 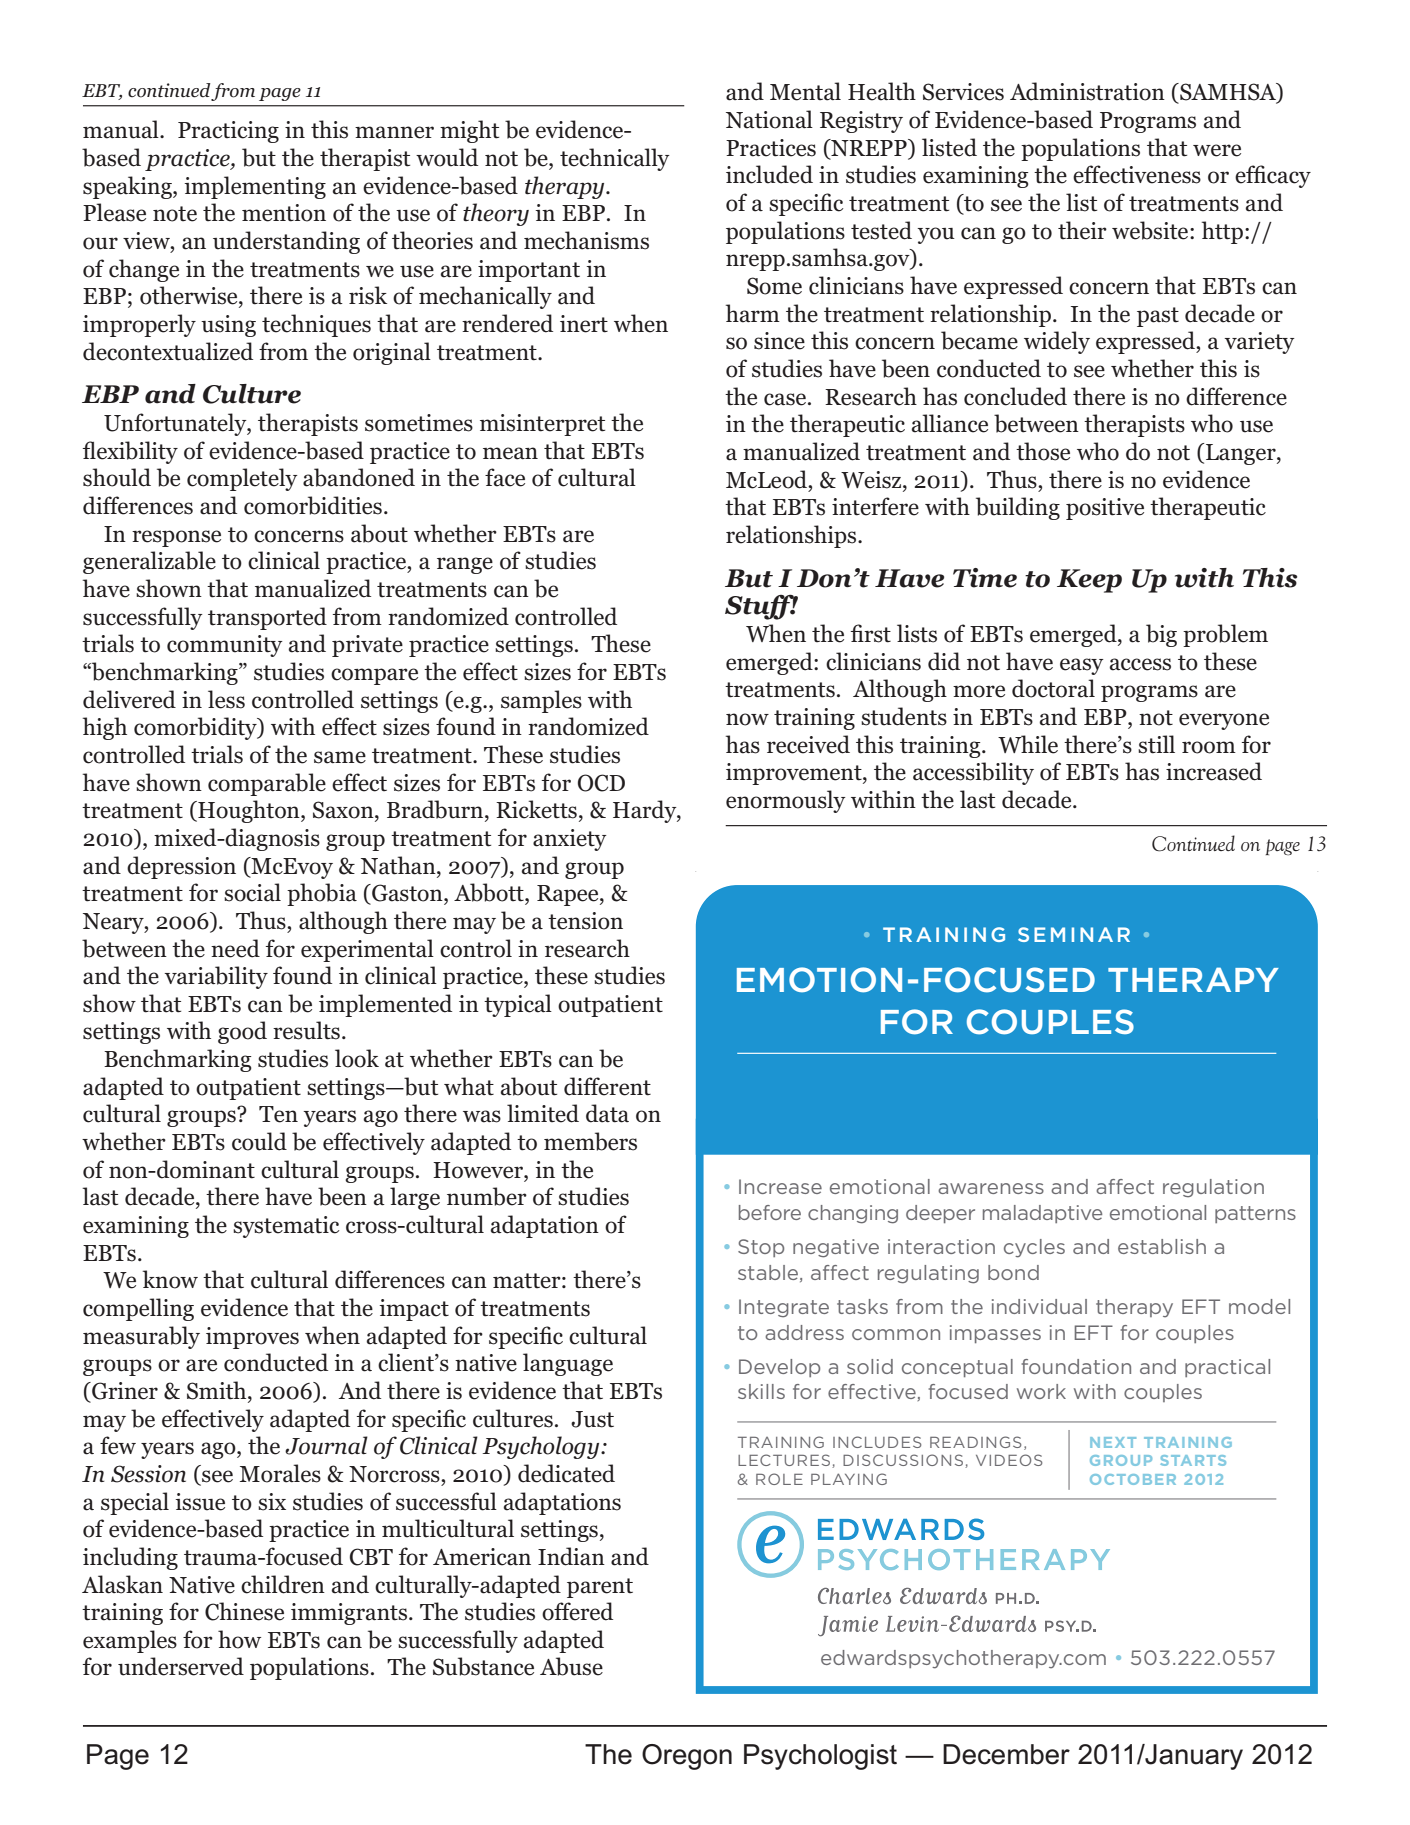 I want to click on awareness, so click(x=991, y=1188).
